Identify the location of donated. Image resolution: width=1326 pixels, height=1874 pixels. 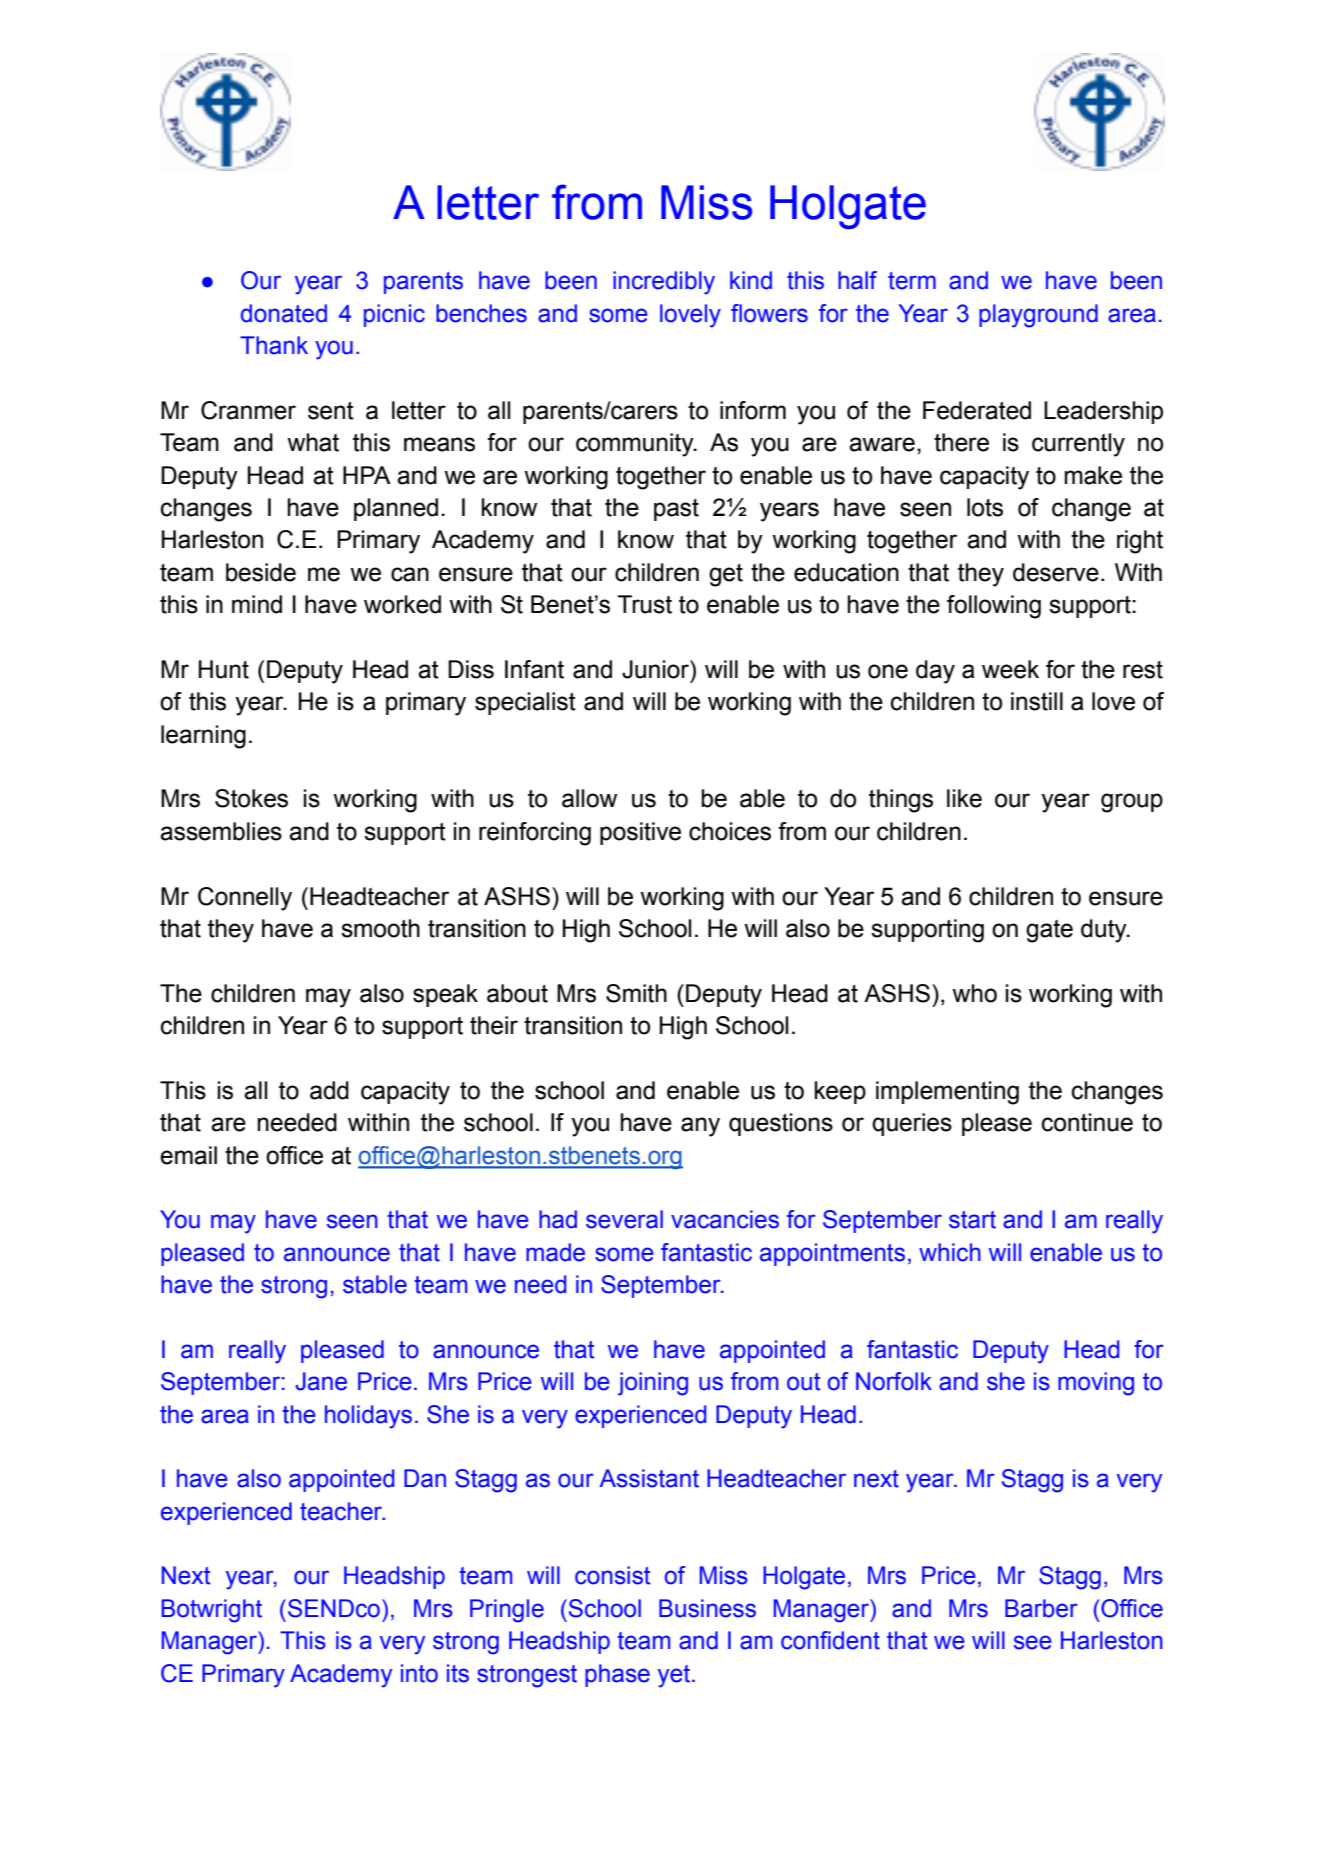
(284, 313).
